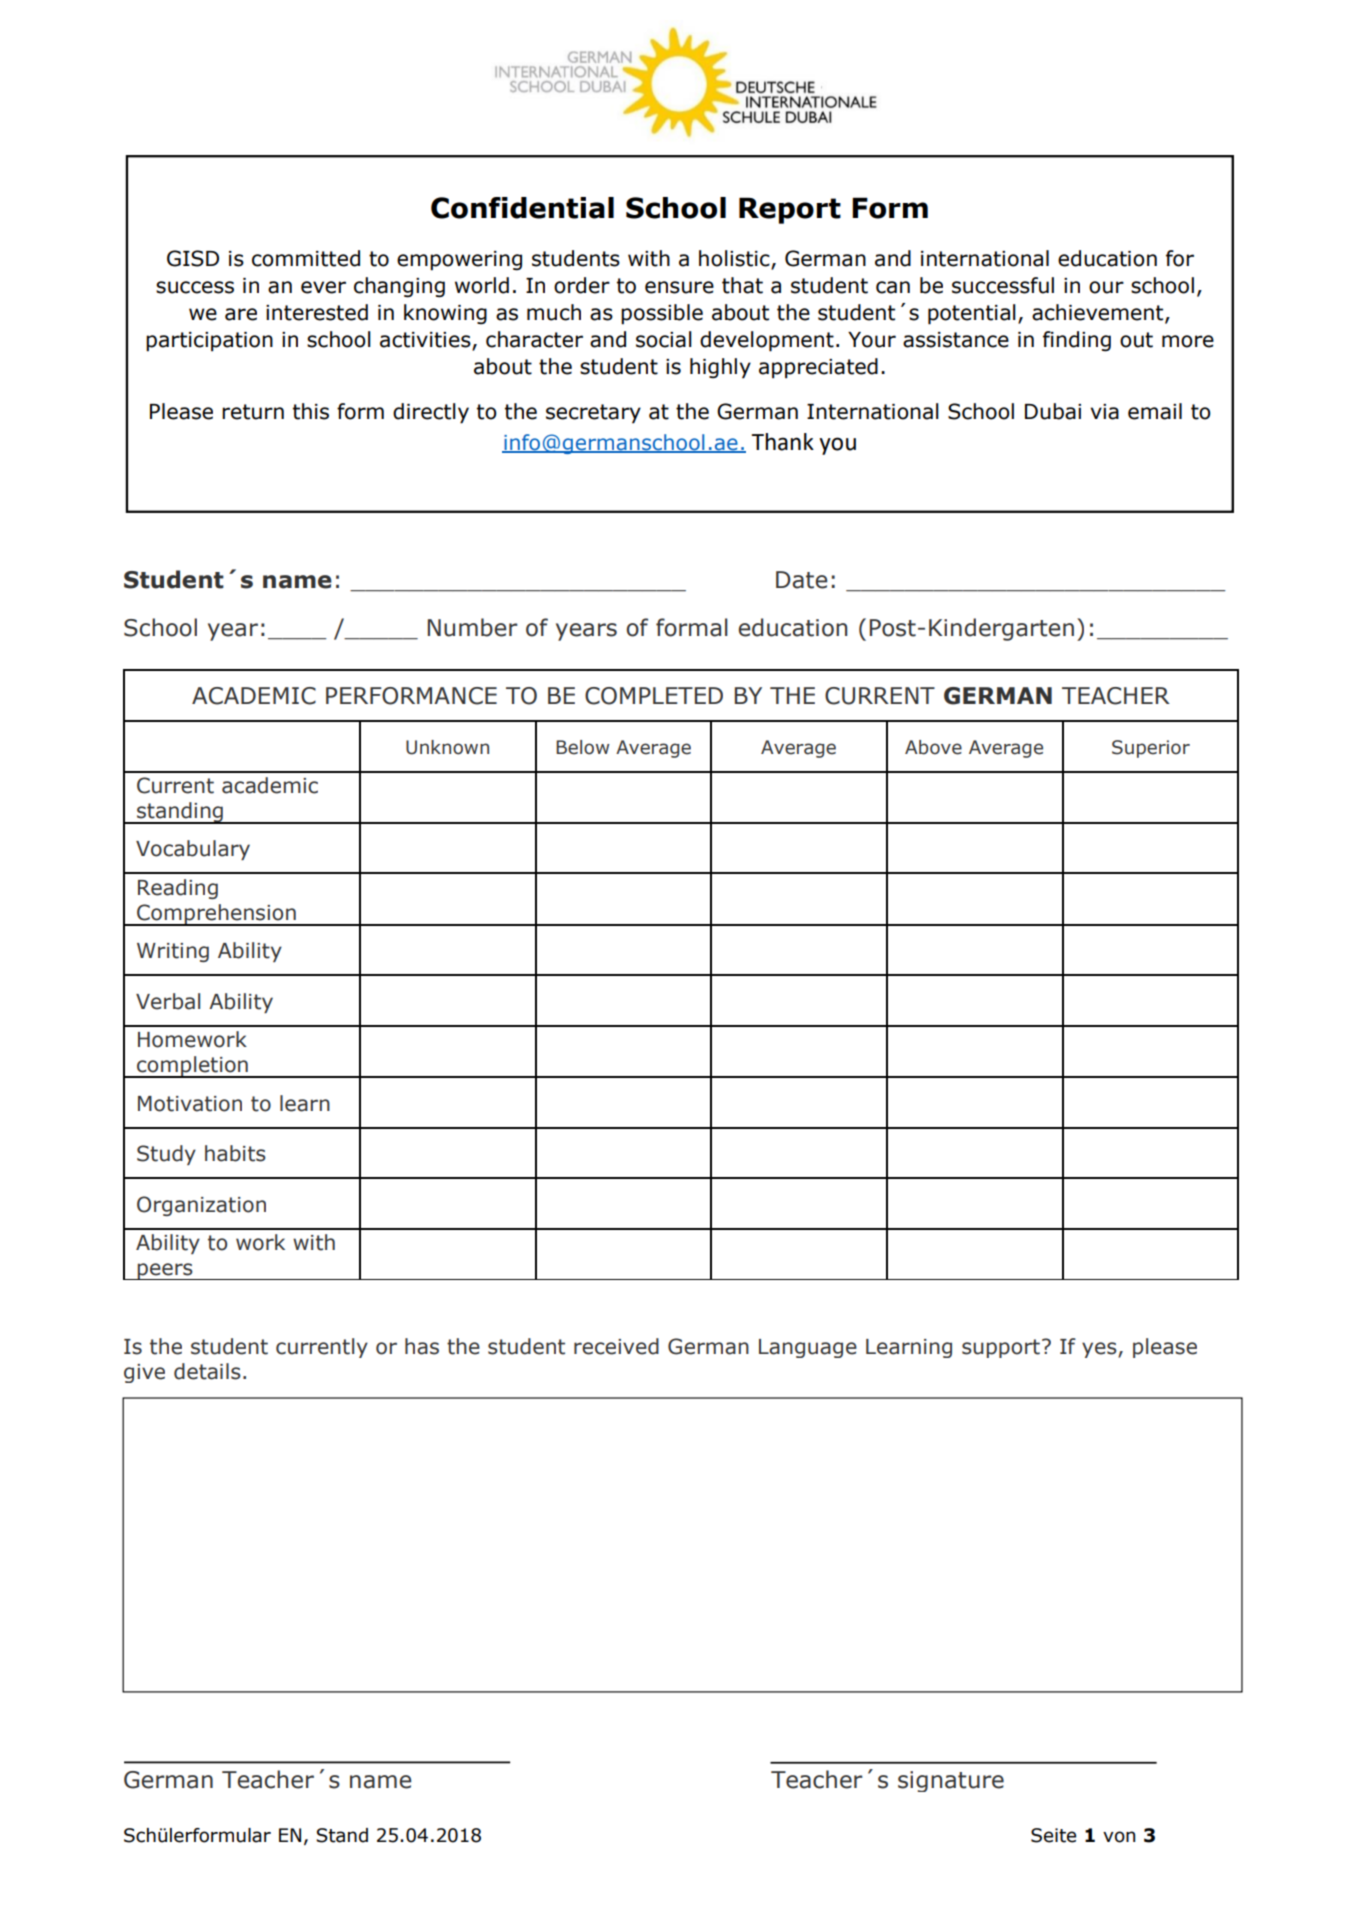  Describe the element at coordinates (207, 1371) in the image. I see `details` at that location.
